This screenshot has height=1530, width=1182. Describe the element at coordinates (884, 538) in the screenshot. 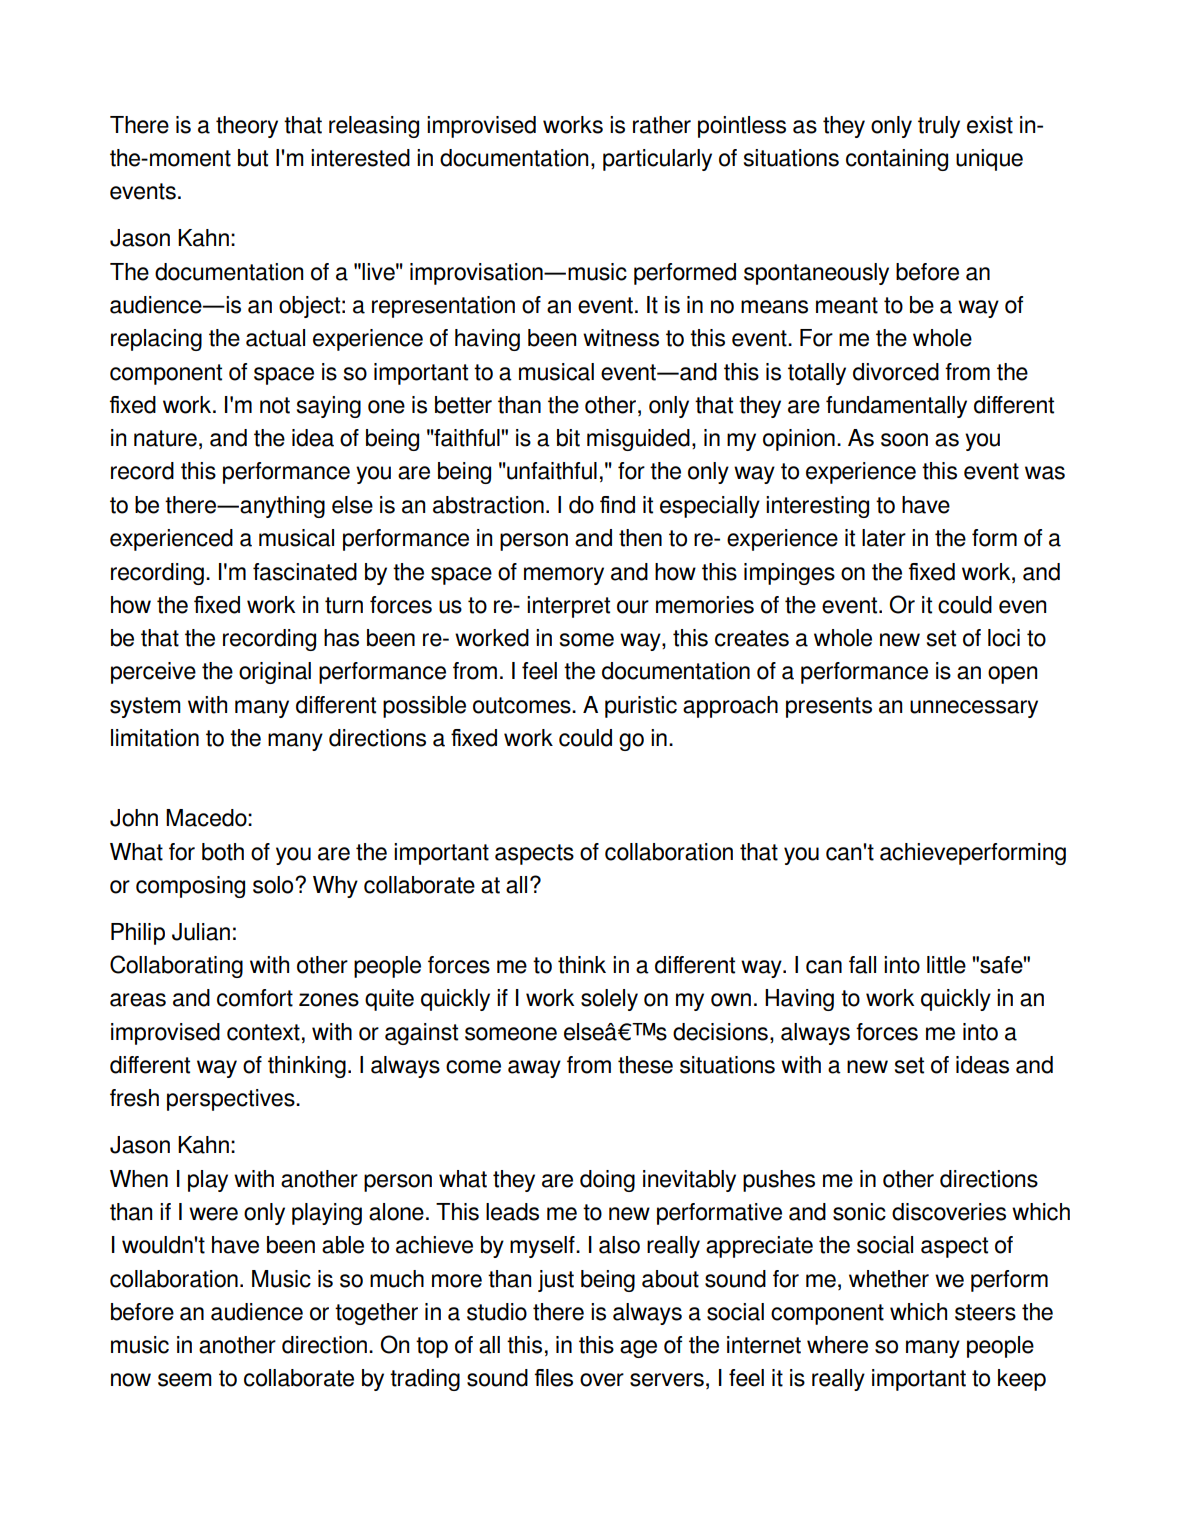

I see `later` at that location.
